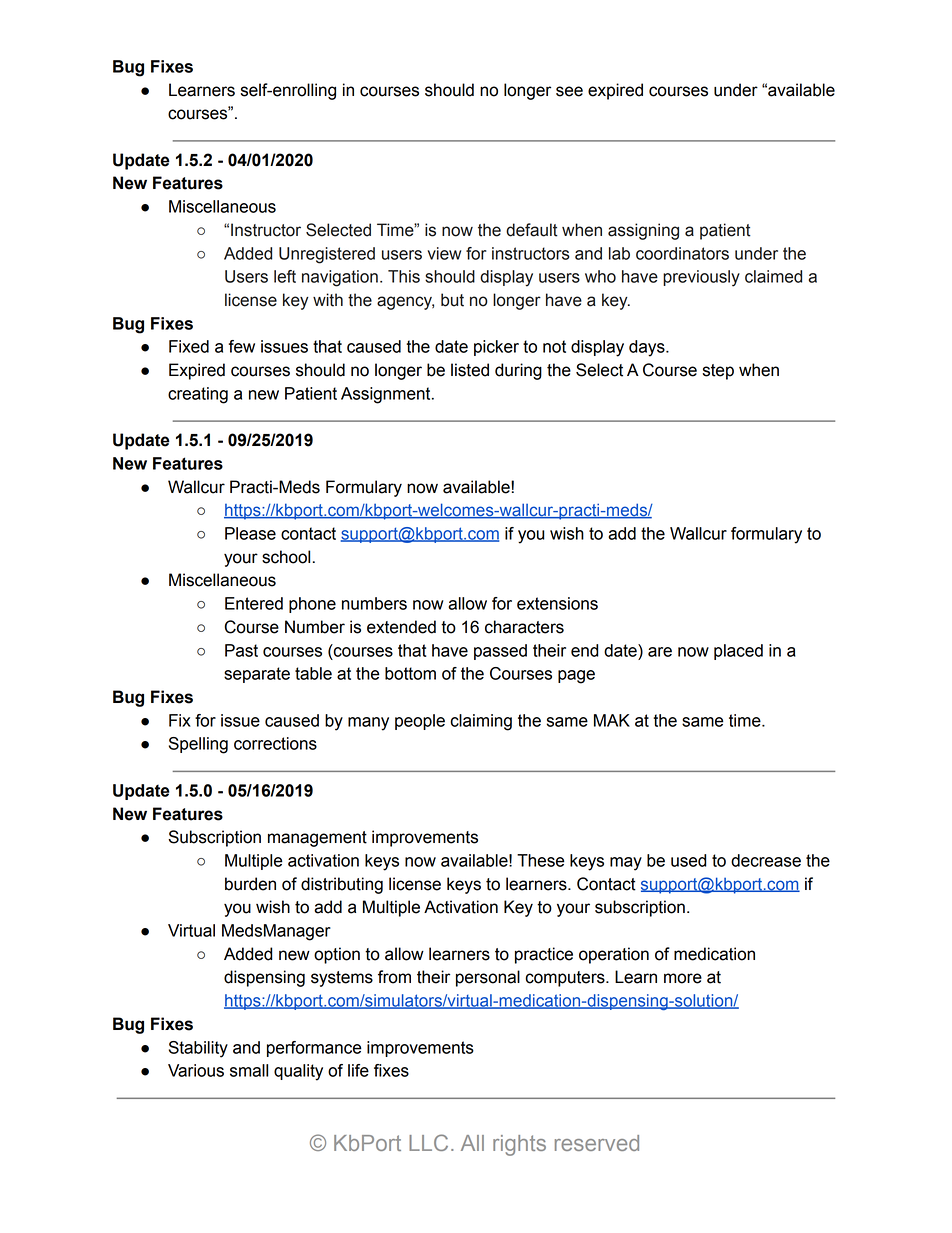 This screenshot has width=952, height=1233. Describe the element at coordinates (327, 255) in the screenshot. I see `Unregistered` at that location.
